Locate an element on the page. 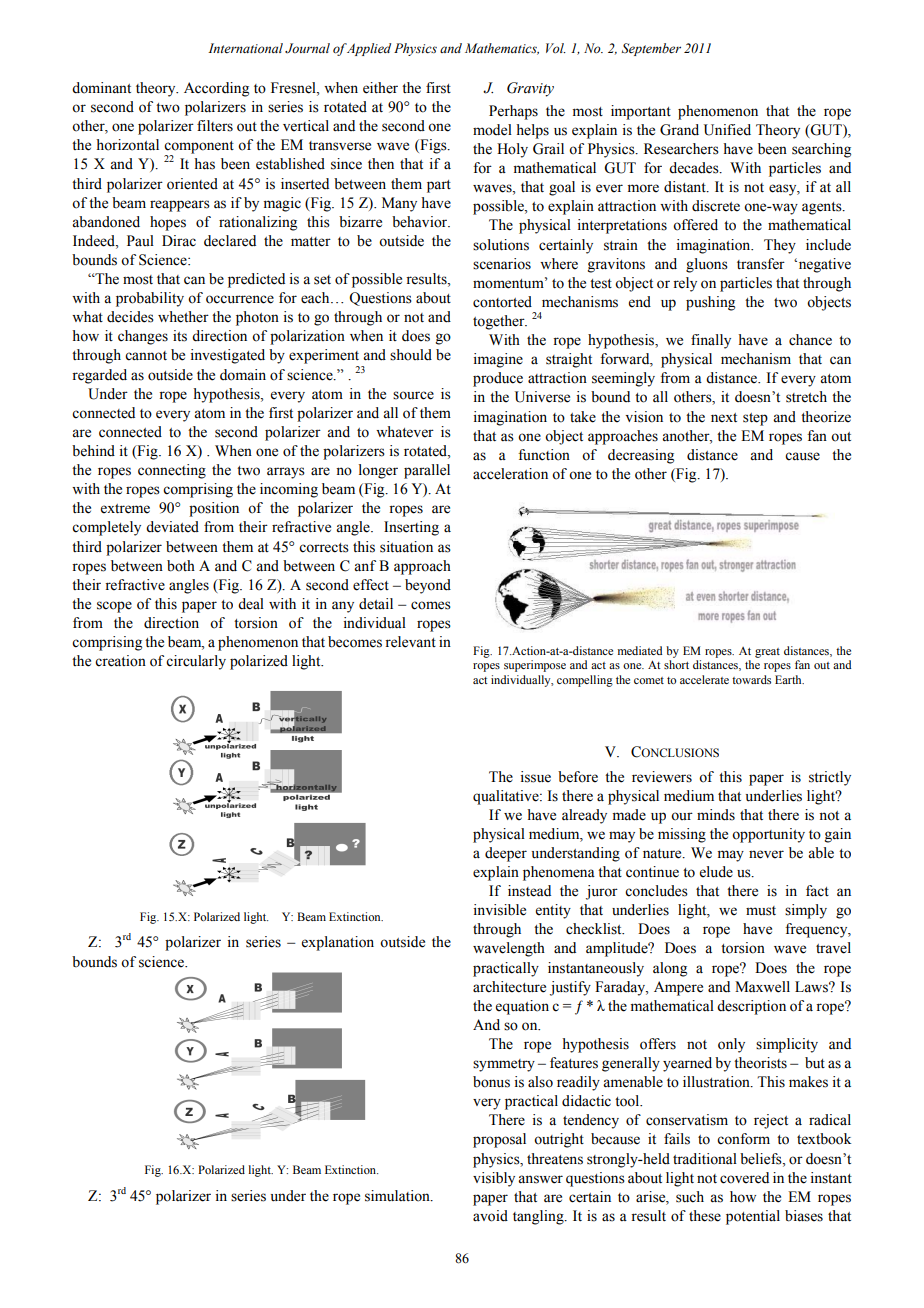  Perhaps is located at coordinates (513, 112).
